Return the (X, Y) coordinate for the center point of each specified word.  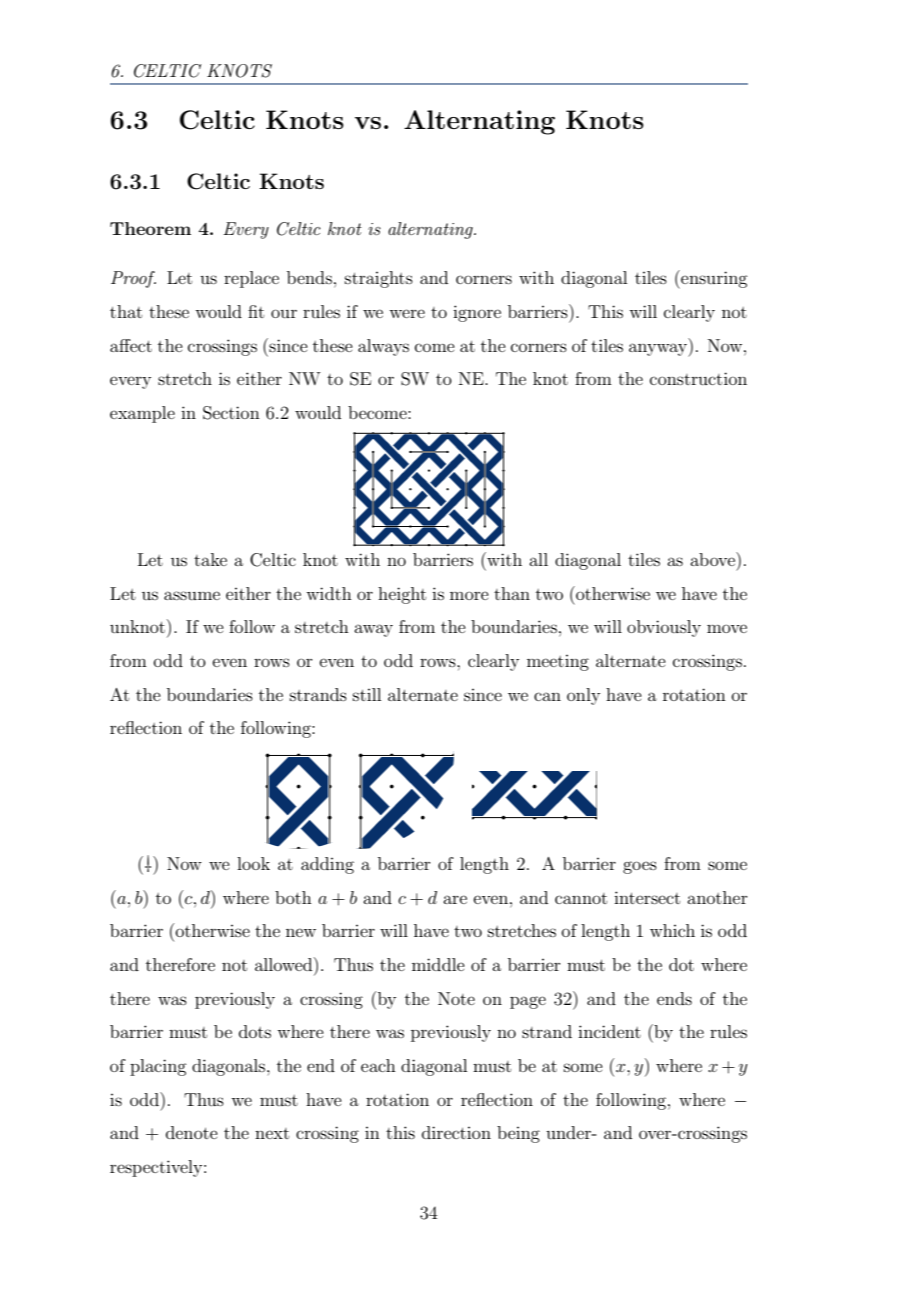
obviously (664, 628)
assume (192, 595)
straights (379, 279)
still (367, 694)
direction (456, 1132)
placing (158, 1067)
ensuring (713, 279)
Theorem (150, 228)
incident (609, 1031)
